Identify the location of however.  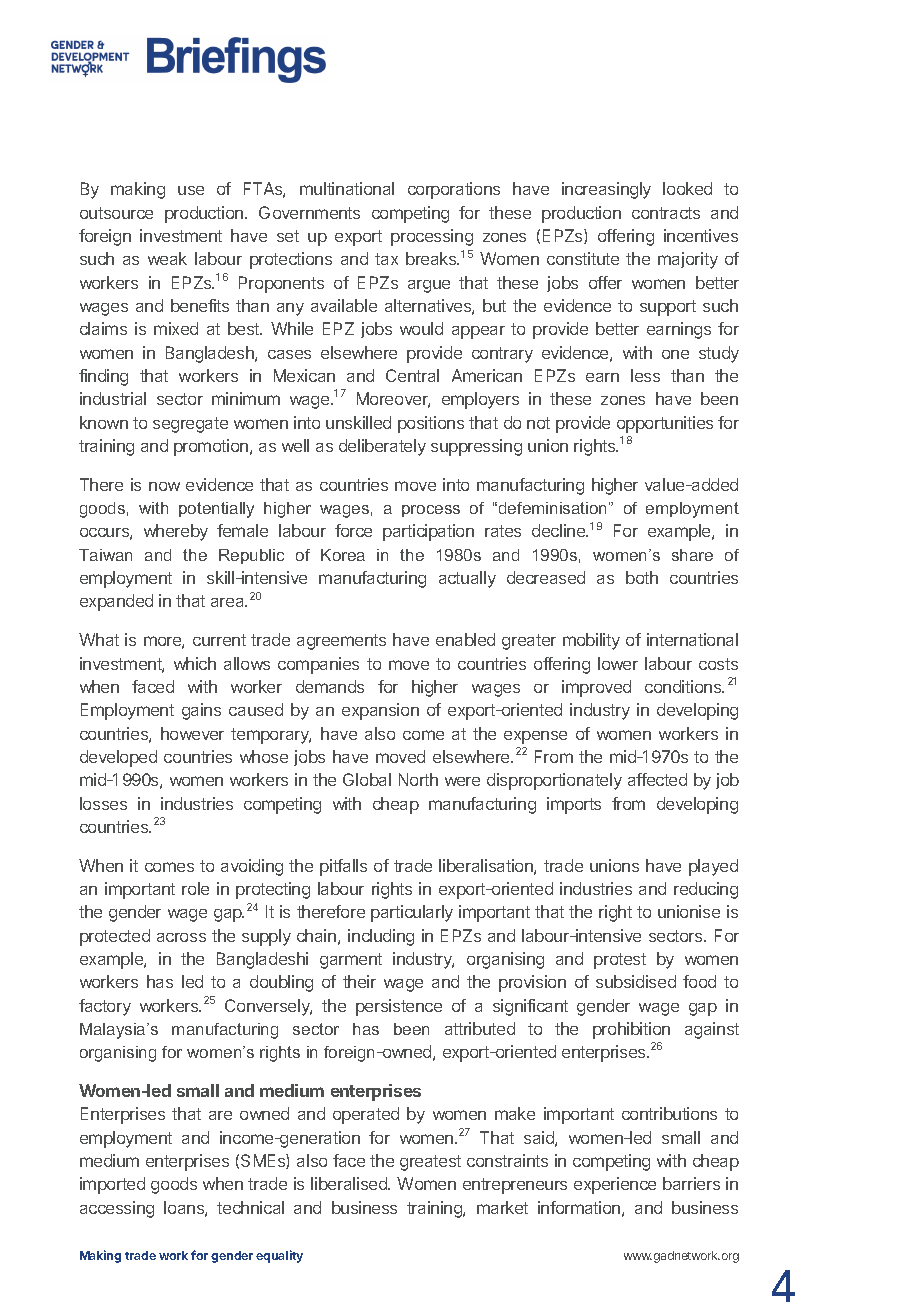
(192, 733).
